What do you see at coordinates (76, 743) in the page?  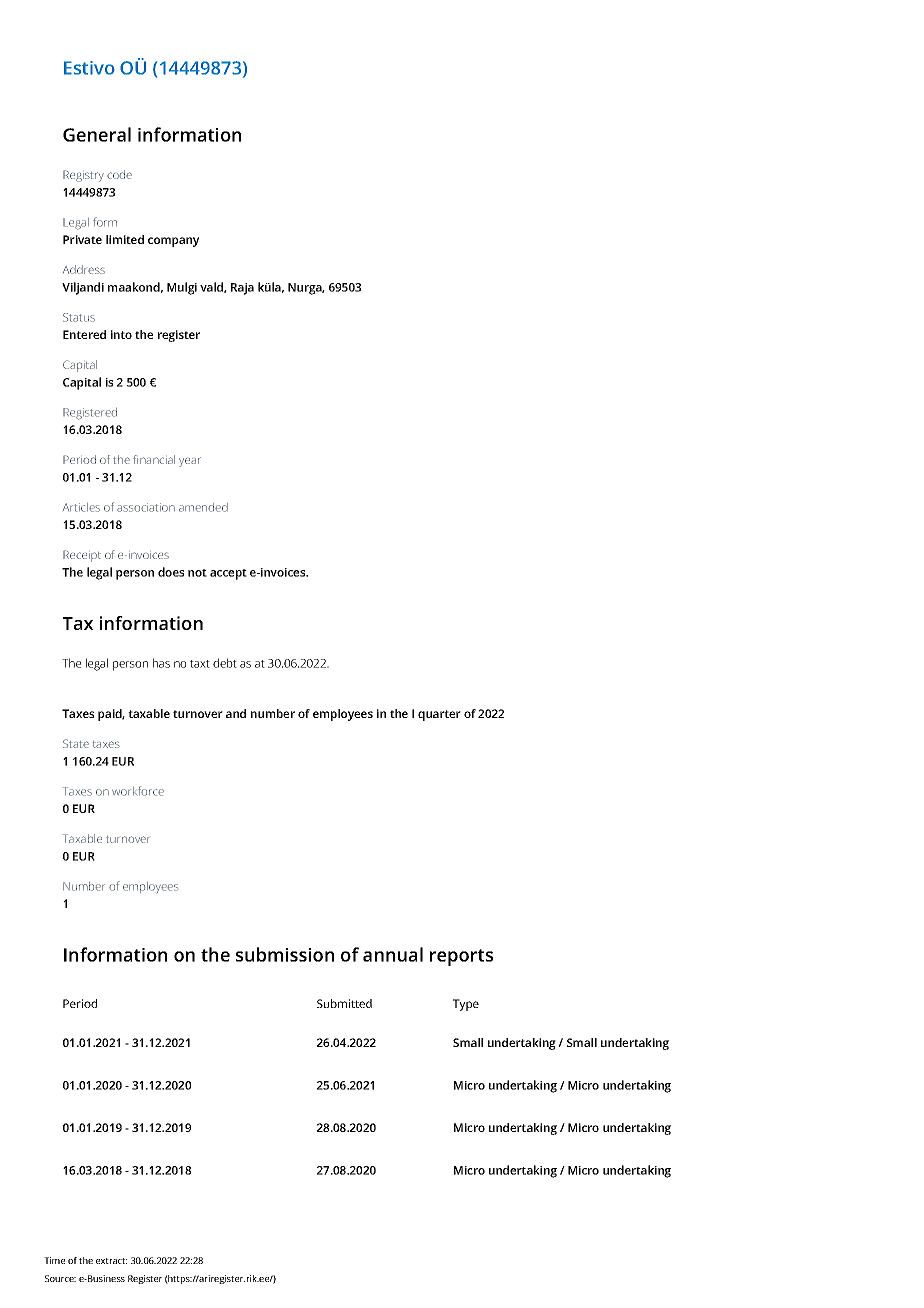 I see `State` at bounding box center [76, 743].
